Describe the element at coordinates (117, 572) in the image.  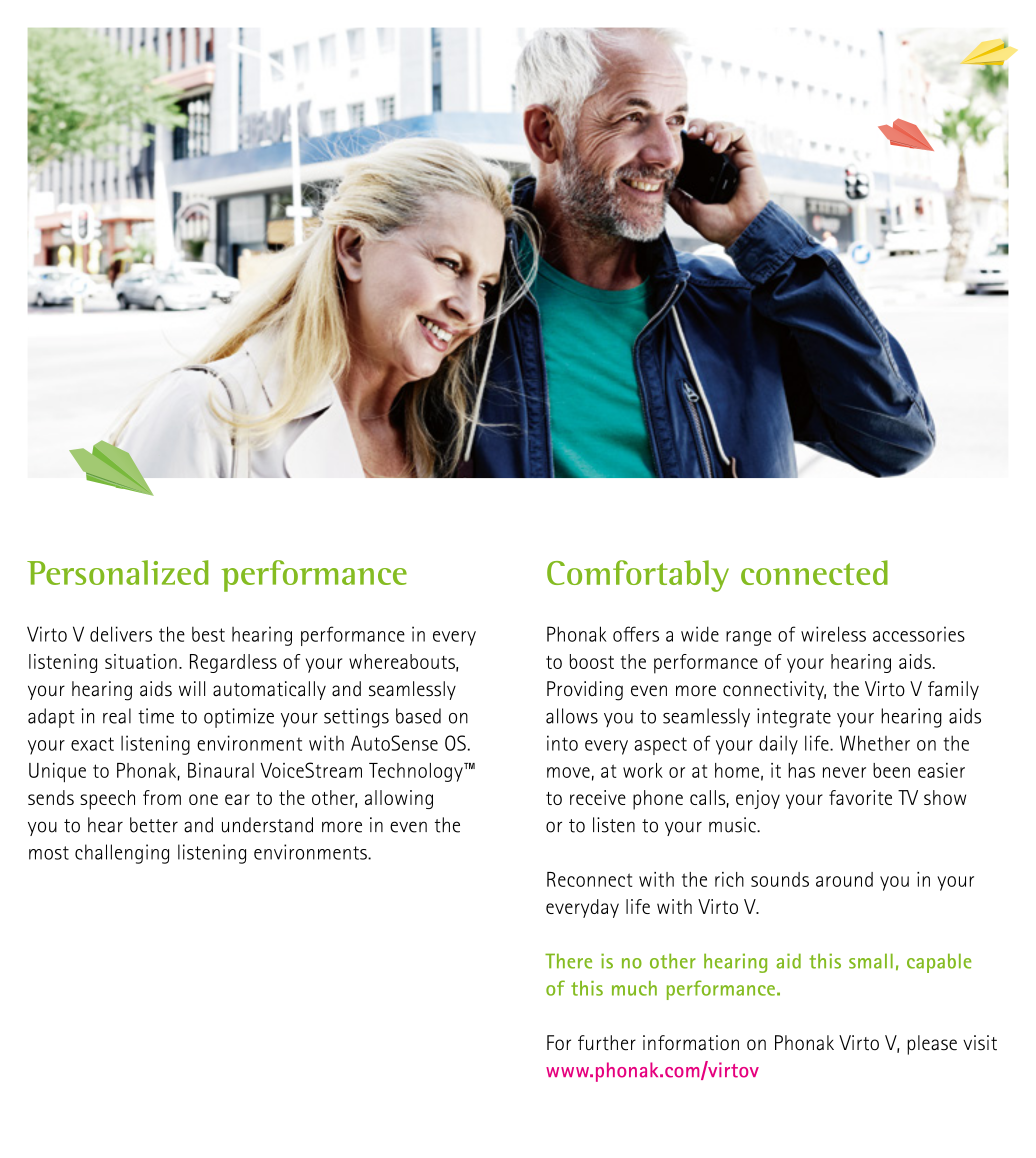
I see `Personalized` at that location.
